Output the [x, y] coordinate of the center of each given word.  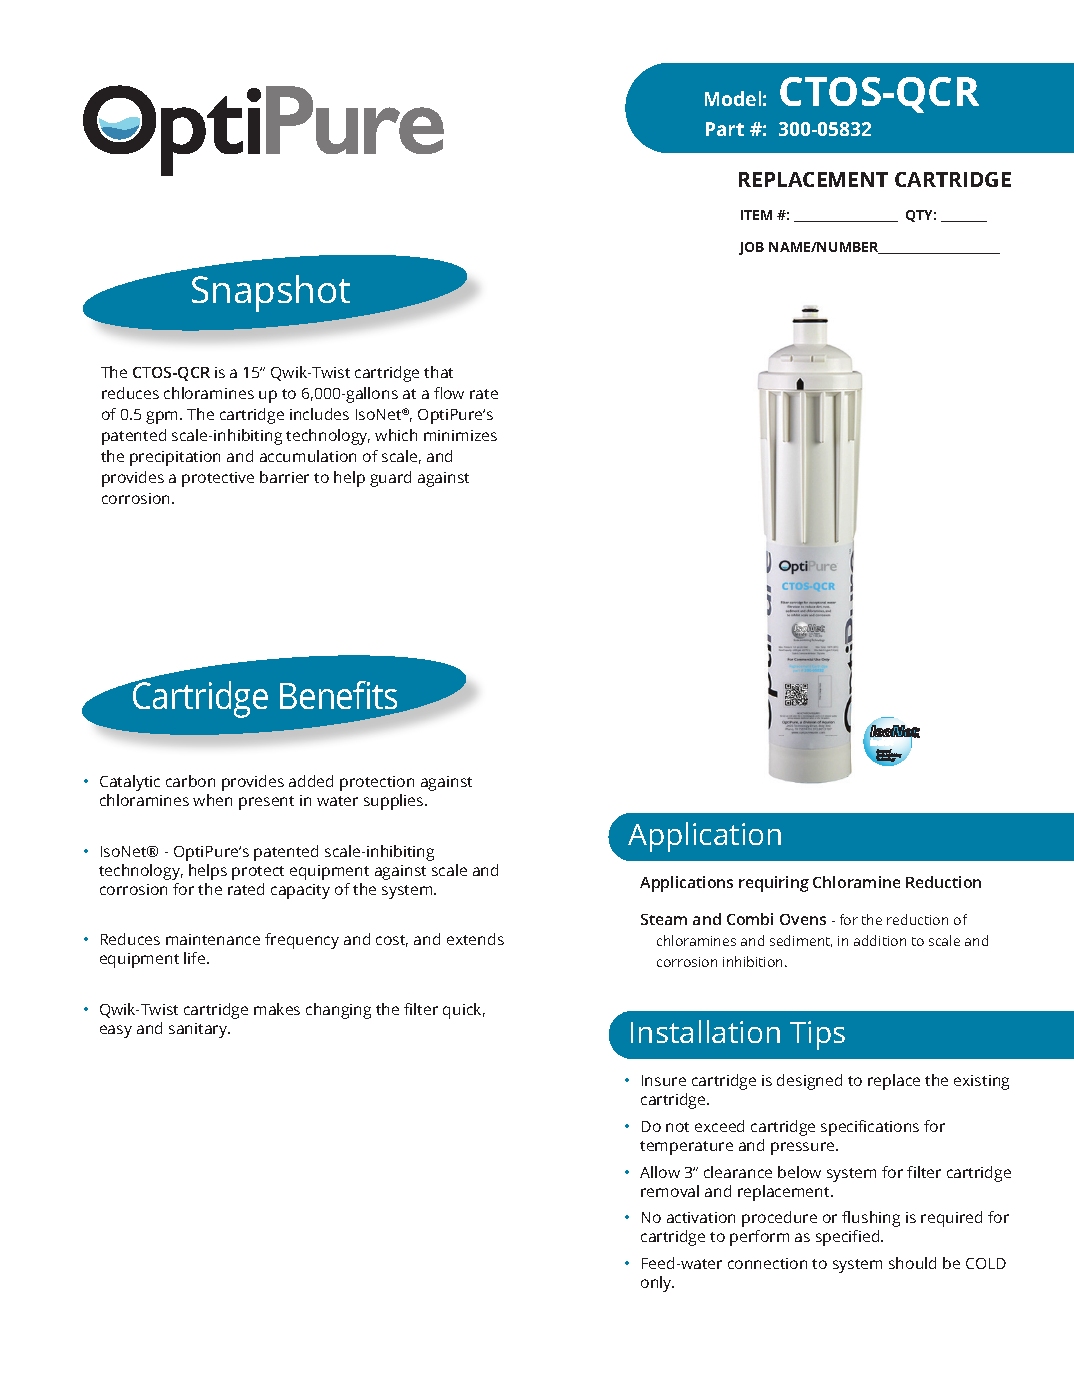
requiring [774, 884]
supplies [395, 802]
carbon [190, 781]
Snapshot [271, 293]
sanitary [199, 1030]
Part [725, 129]
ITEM [756, 215]
